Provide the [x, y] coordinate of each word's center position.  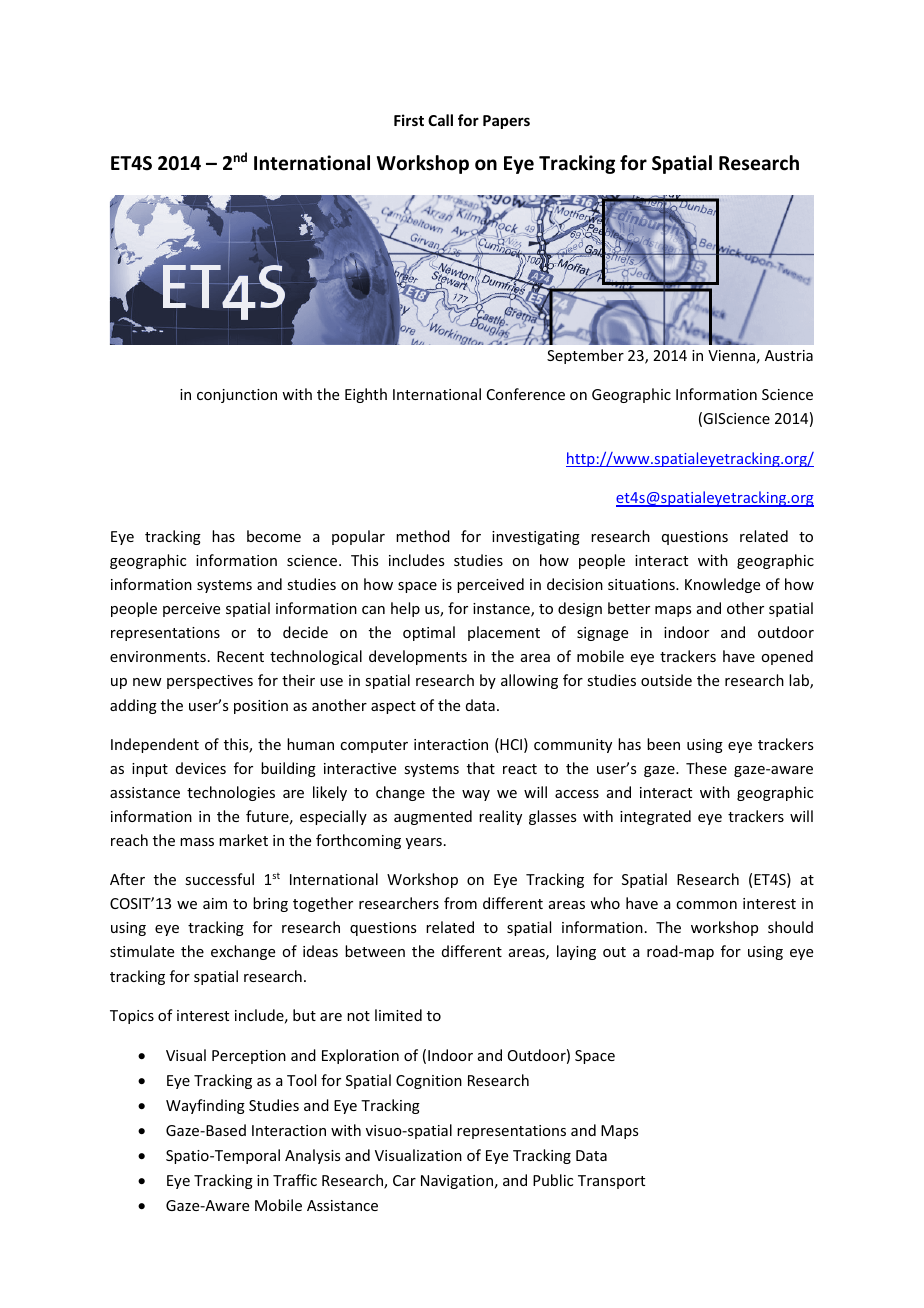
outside [666, 680]
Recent [240, 656]
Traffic [295, 1180]
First [409, 120]
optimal [429, 633]
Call [440, 120]
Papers [506, 122]
